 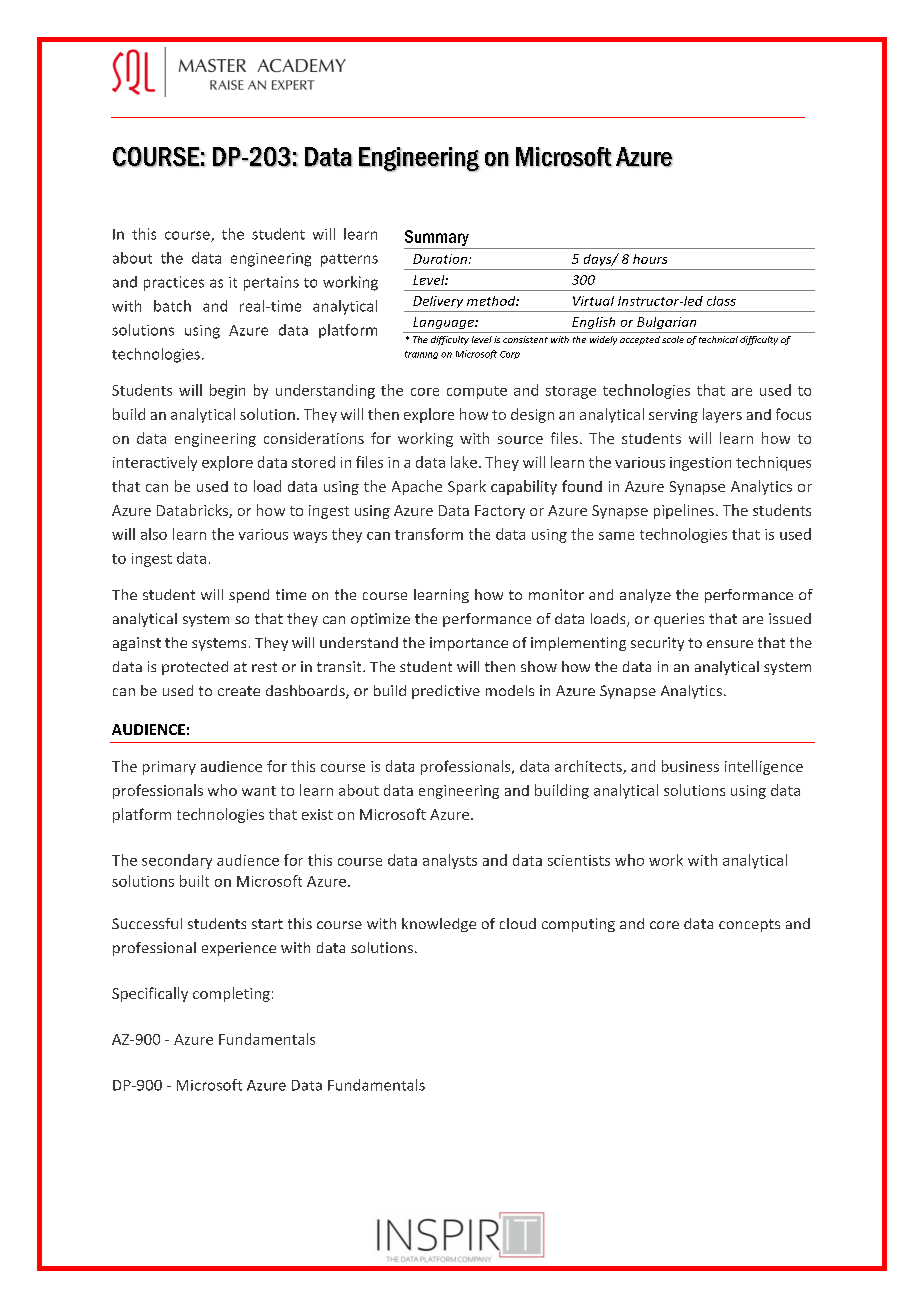 What do you see at coordinates (749, 925) in the screenshot?
I see `concepts` at bounding box center [749, 925].
